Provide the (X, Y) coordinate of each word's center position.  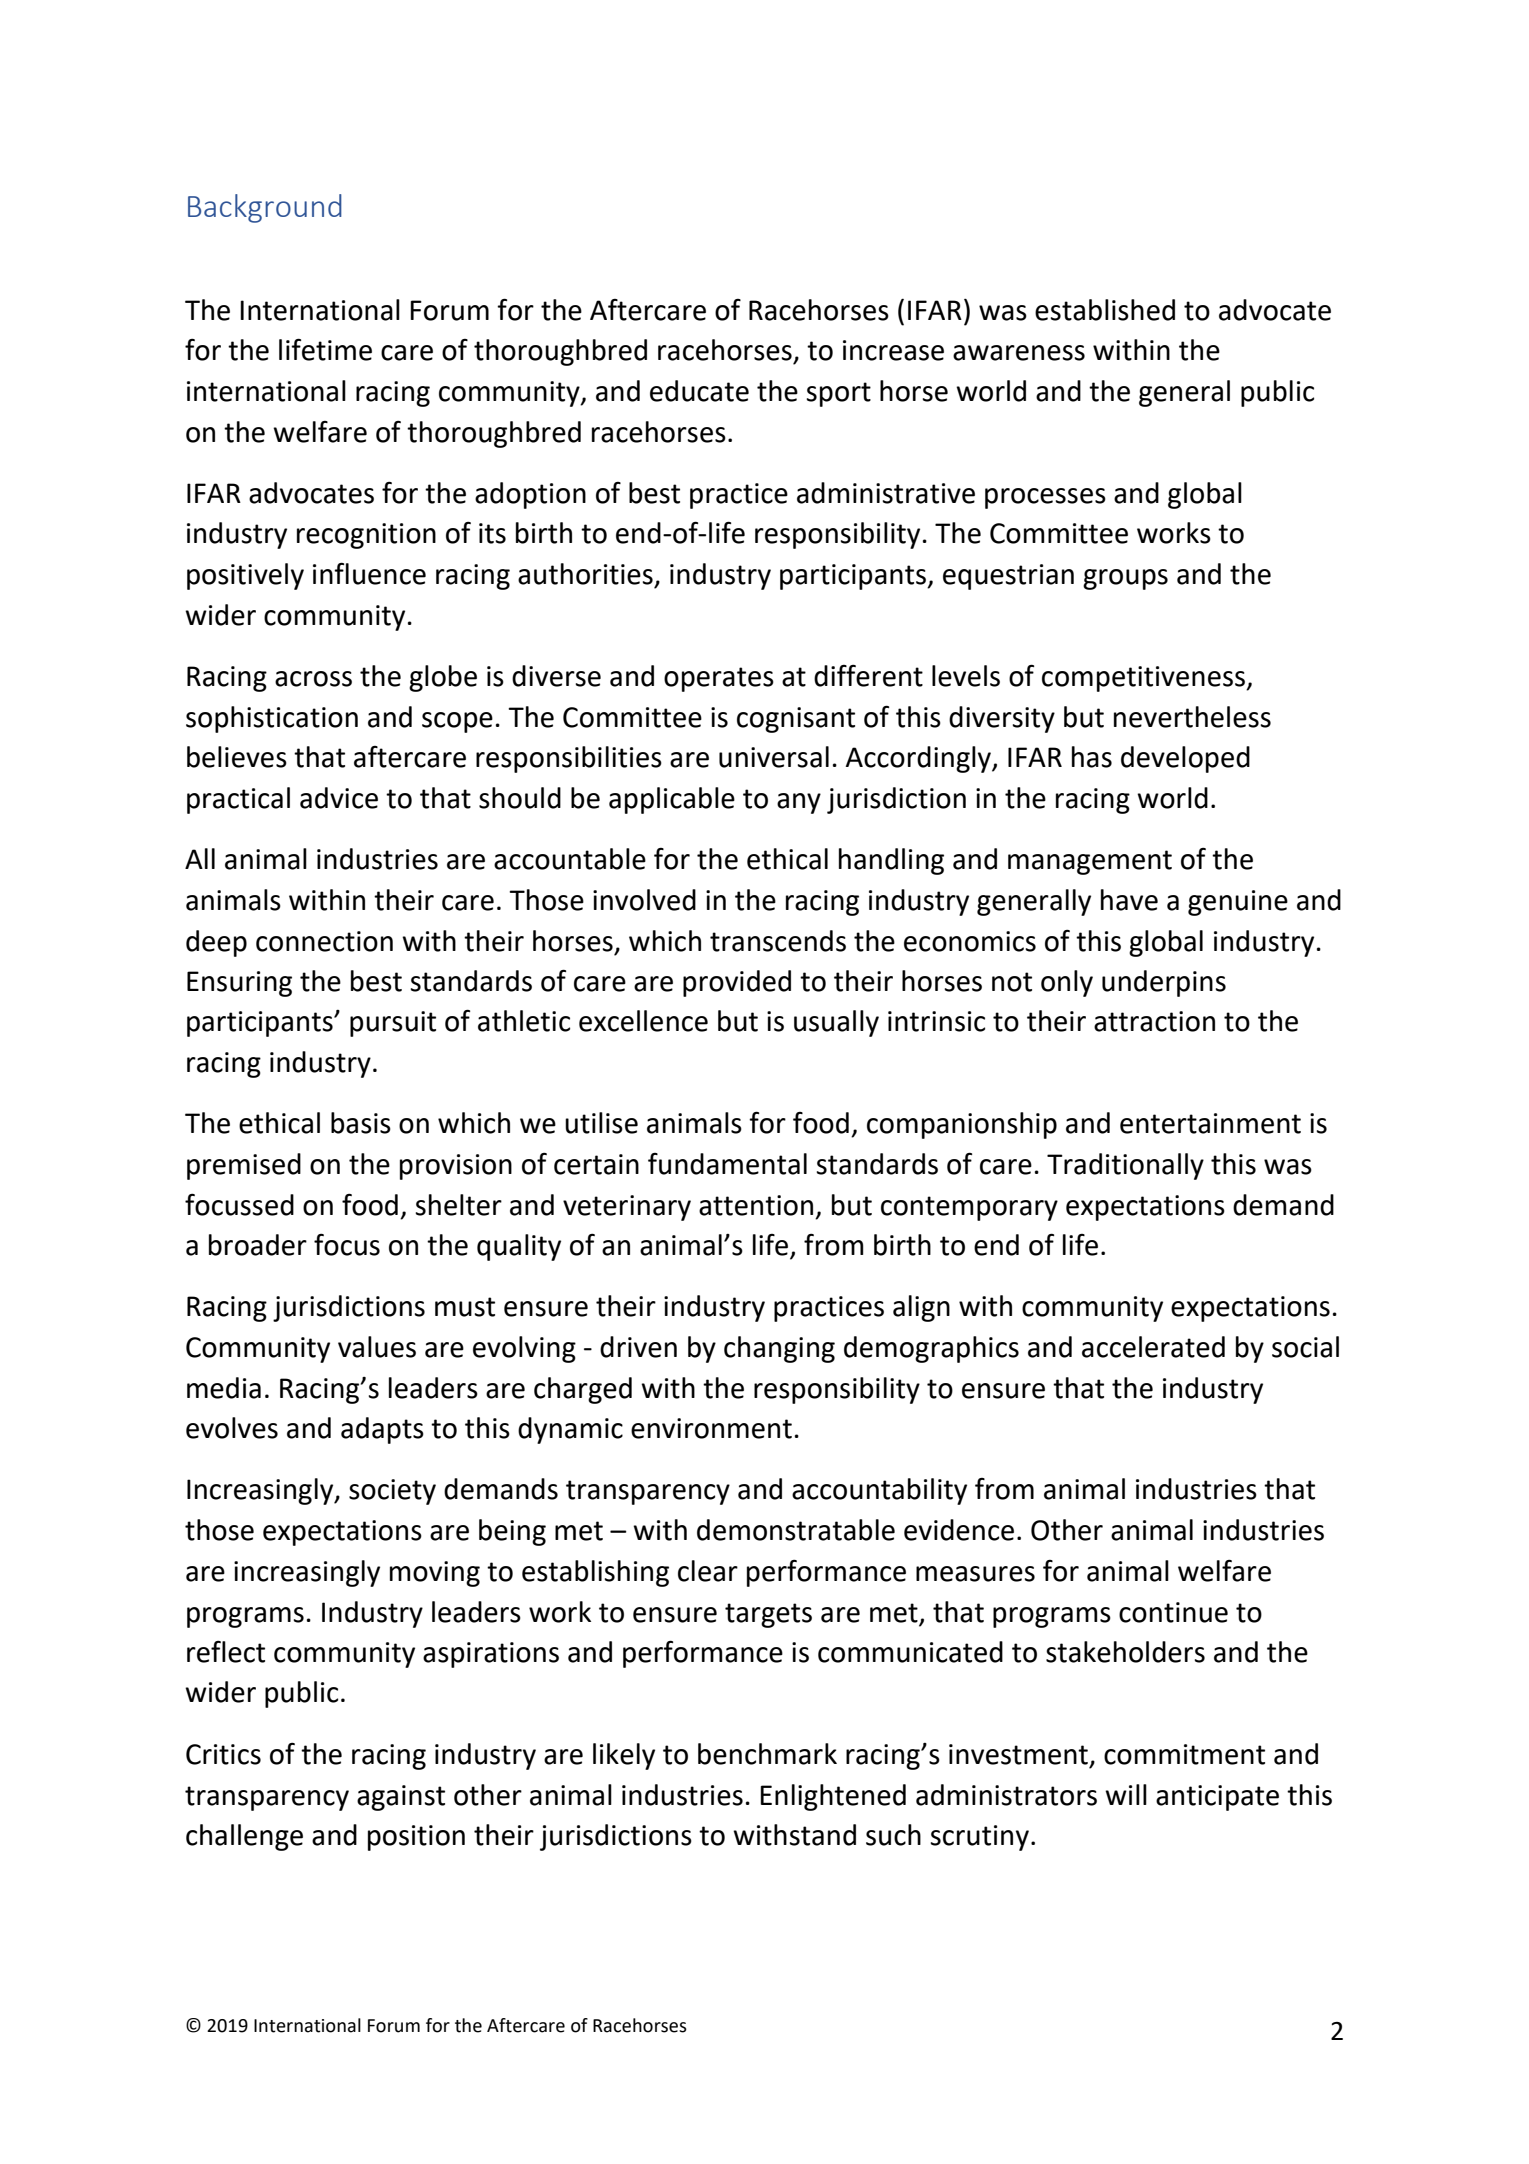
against (401, 1798)
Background (265, 208)
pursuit (393, 1024)
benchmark (767, 1754)
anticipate (1217, 1798)
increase (893, 350)
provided (737, 983)
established (1105, 310)
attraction (1154, 1021)
